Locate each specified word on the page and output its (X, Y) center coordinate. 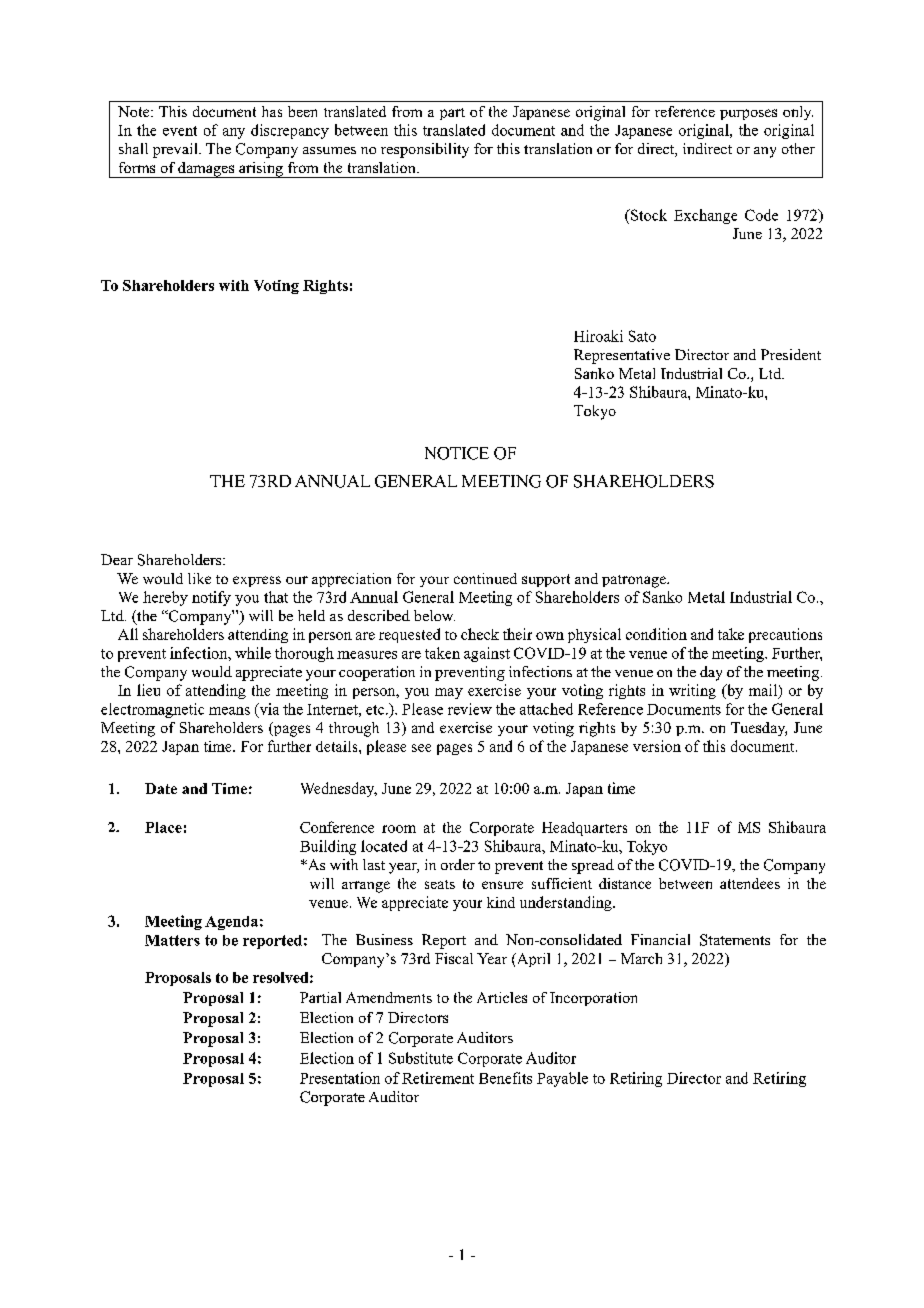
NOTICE (457, 453)
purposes (748, 114)
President (791, 354)
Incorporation (593, 999)
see (421, 748)
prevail (176, 150)
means (229, 711)
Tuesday (759, 729)
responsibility (425, 150)
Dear (117, 559)
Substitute (421, 1058)
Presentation (340, 1078)
